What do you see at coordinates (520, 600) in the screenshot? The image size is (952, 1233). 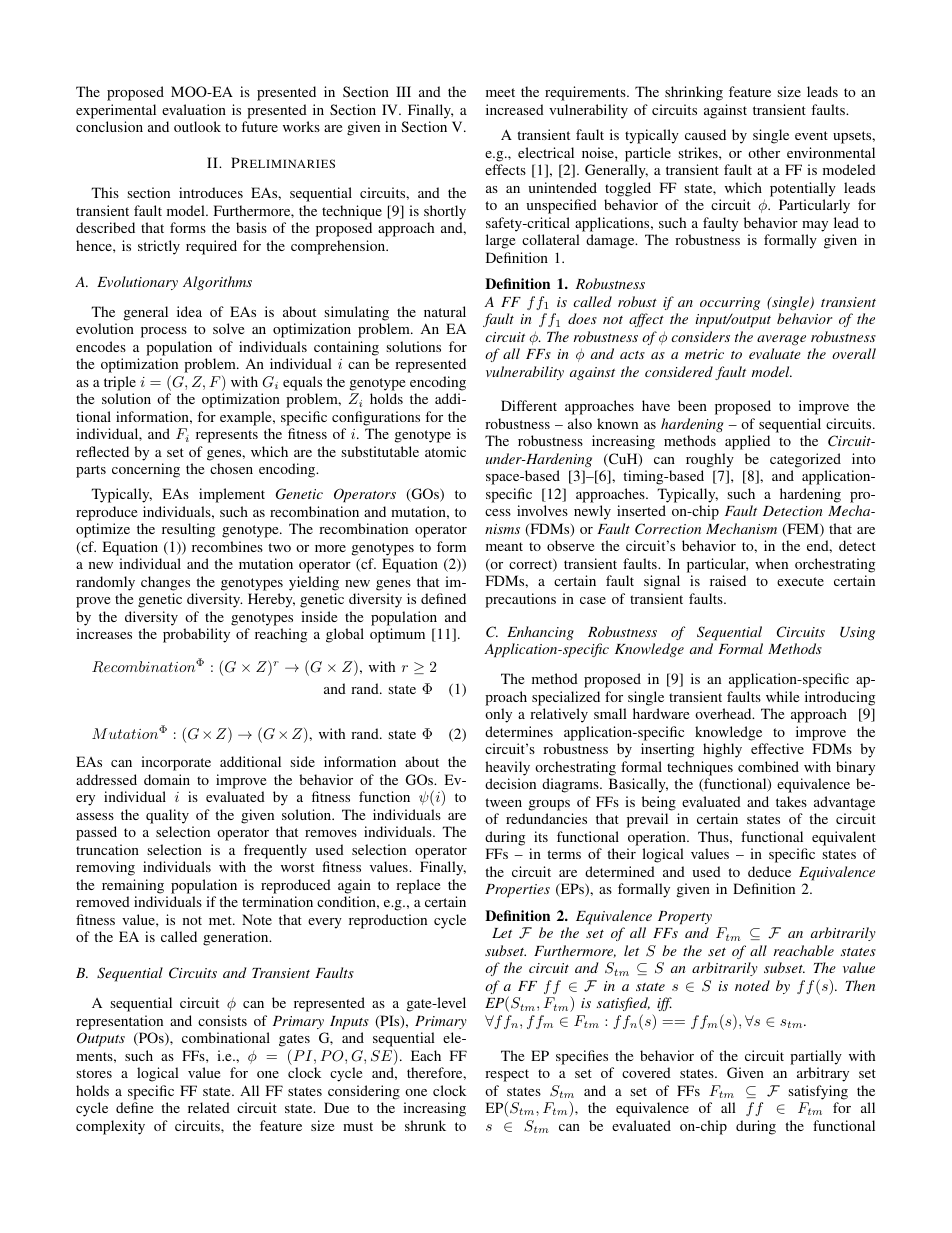 I see `precautions` at bounding box center [520, 600].
